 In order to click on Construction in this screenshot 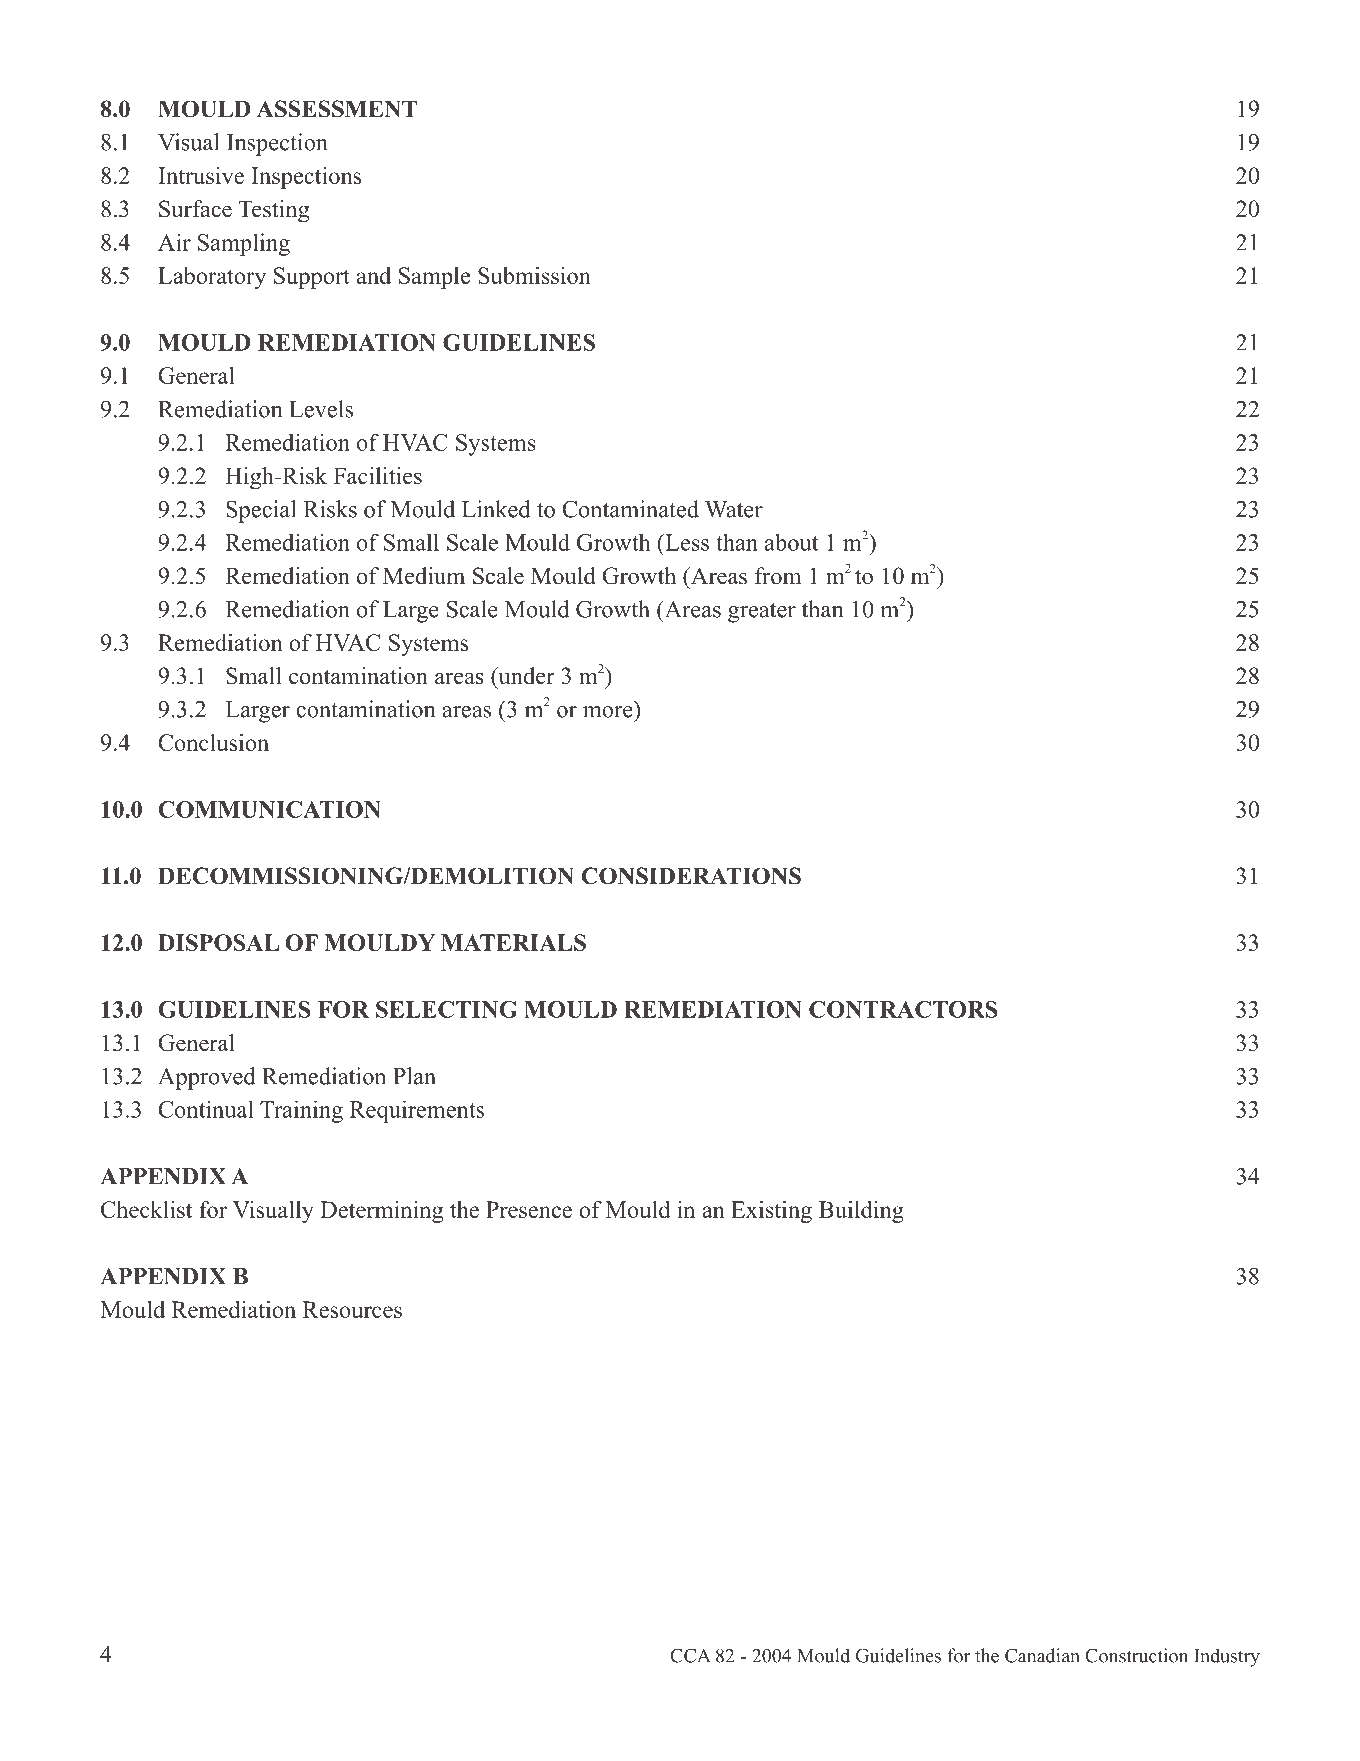, I will do `click(1136, 1655)`.
